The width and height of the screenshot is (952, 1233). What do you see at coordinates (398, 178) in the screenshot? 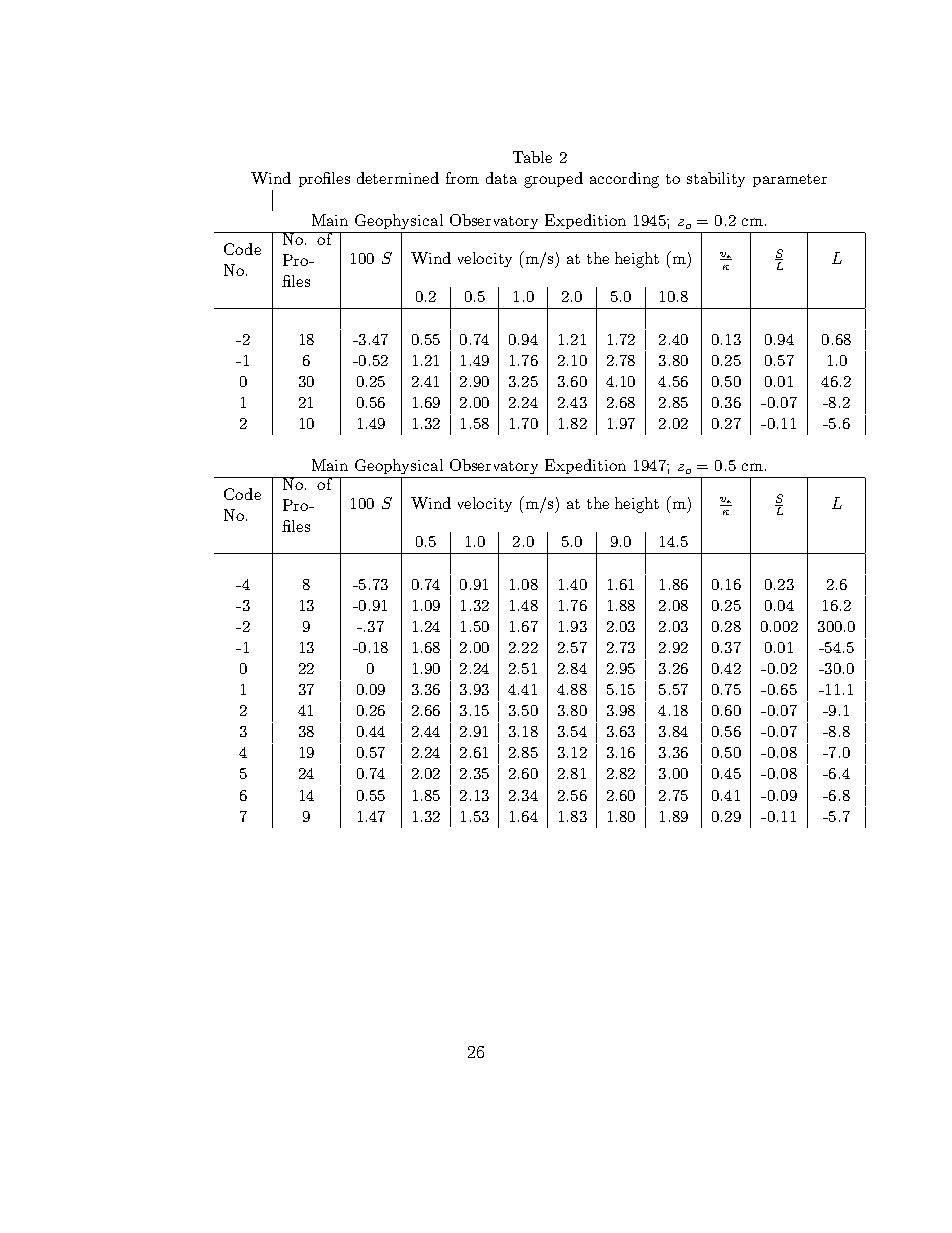
I see `determined` at bounding box center [398, 178].
